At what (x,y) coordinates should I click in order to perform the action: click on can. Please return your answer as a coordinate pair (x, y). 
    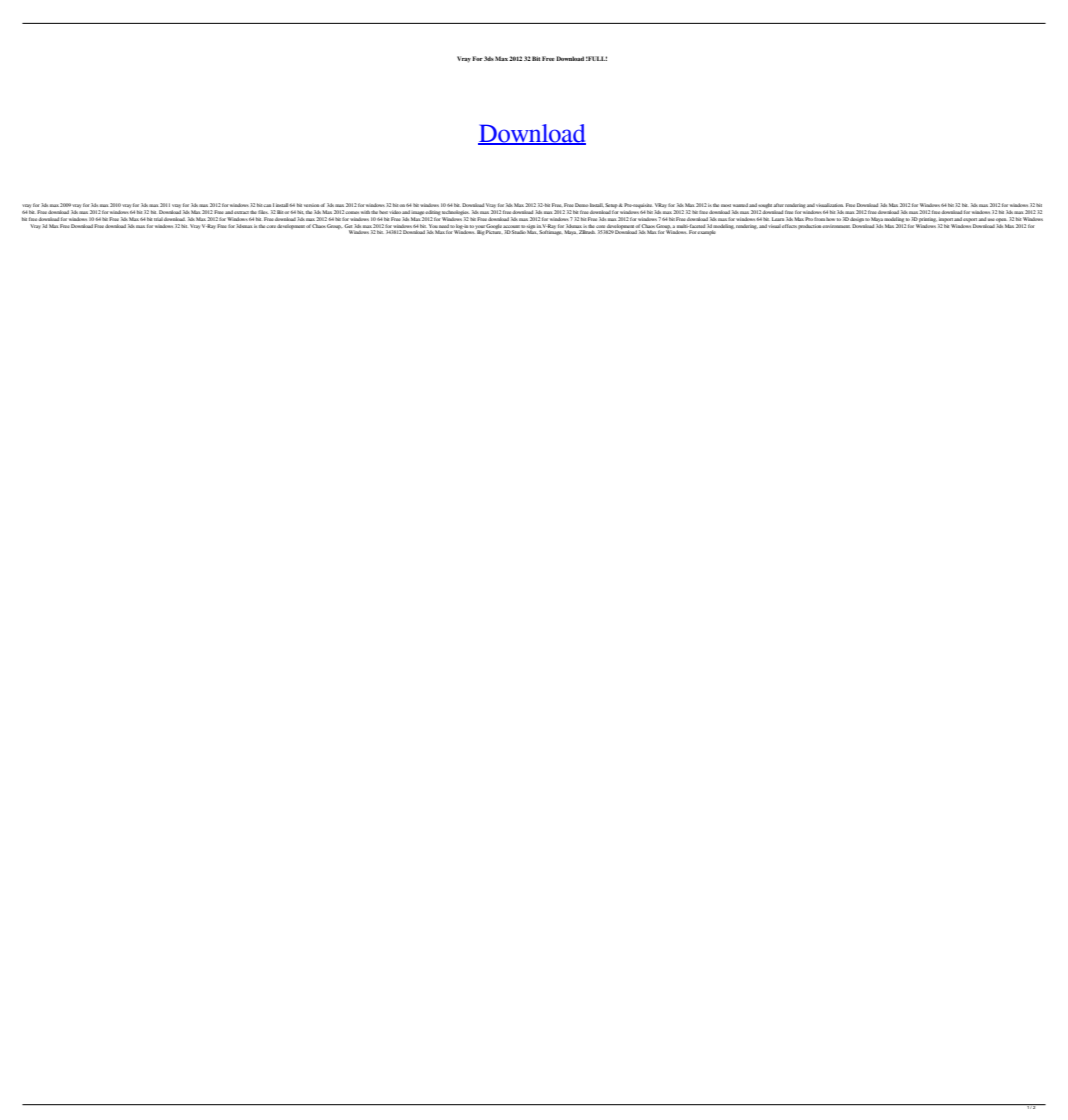
    Looking at the image, I should click on (267, 205).
